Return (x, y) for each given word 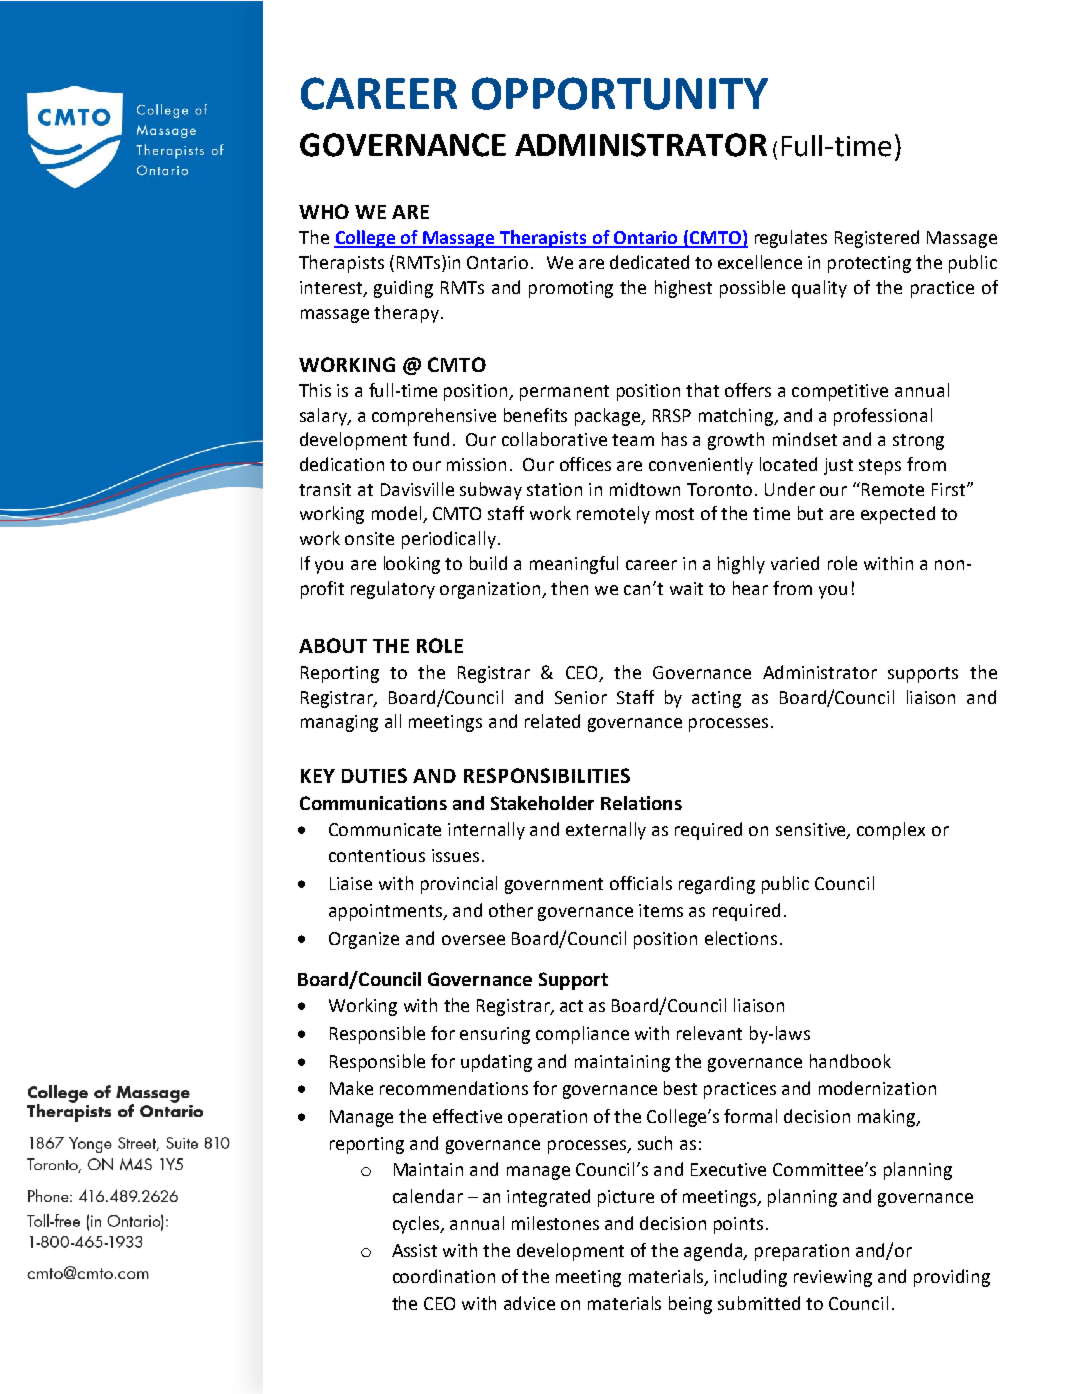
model (398, 514)
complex (891, 831)
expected (898, 515)
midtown (645, 489)
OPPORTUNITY (620, 93)
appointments (387, 912)
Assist (414, 1250)
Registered (877, 239)
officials (641, 883)
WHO (324, 211)
